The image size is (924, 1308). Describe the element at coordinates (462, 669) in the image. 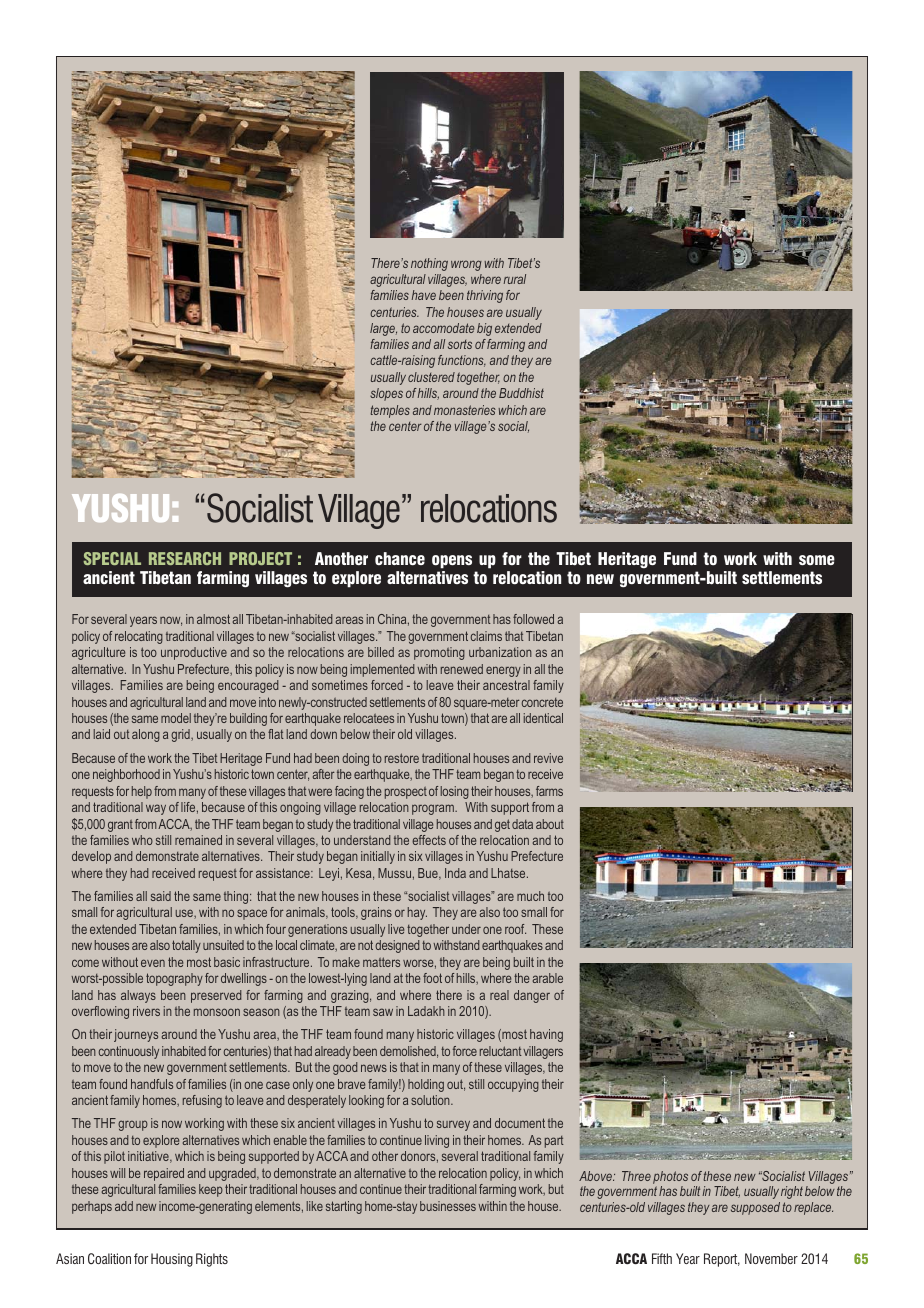

I see `renewed` at that location.
